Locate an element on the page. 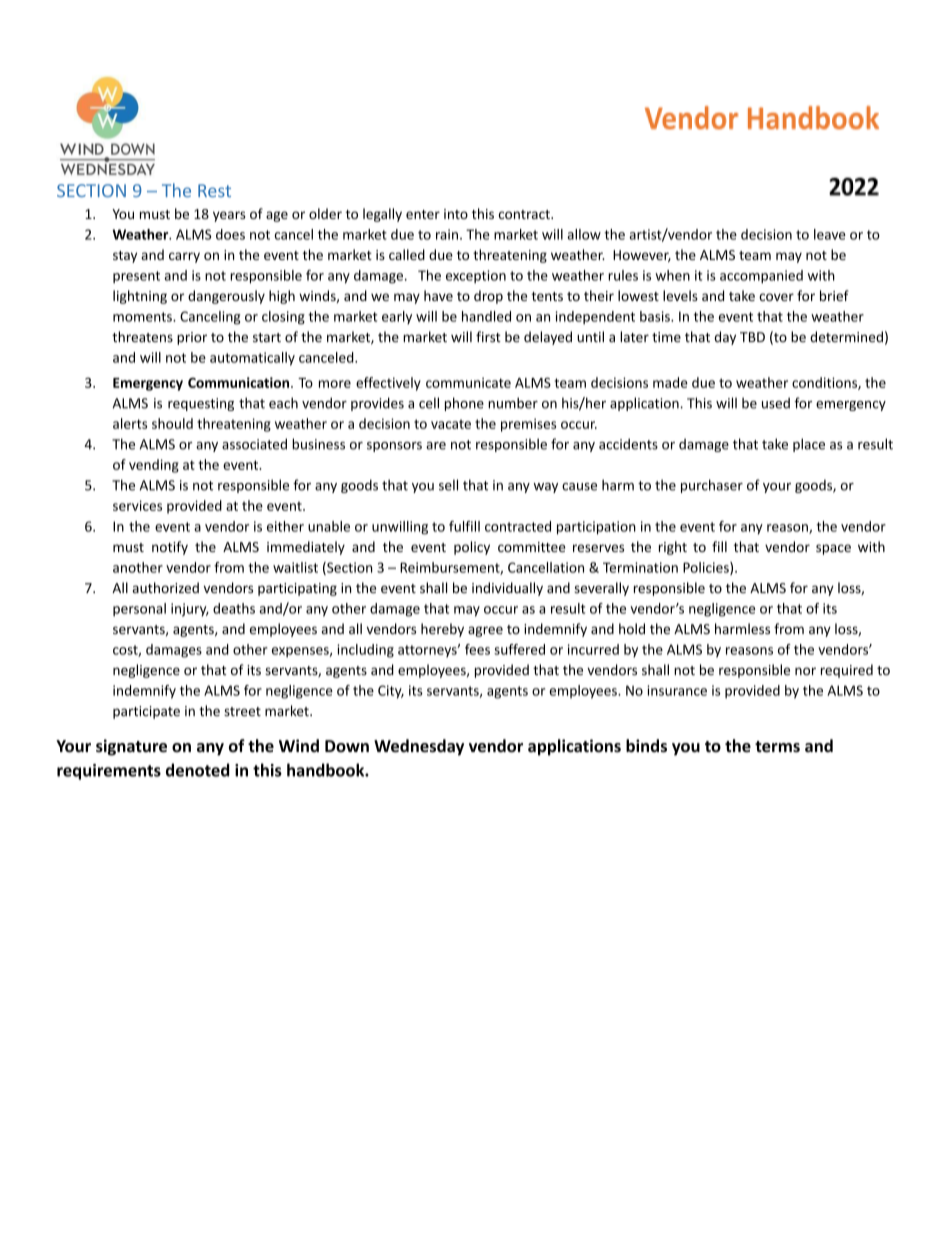 This image has height=1233, width=952. Wednesday is located at coordinates (419, 747).
